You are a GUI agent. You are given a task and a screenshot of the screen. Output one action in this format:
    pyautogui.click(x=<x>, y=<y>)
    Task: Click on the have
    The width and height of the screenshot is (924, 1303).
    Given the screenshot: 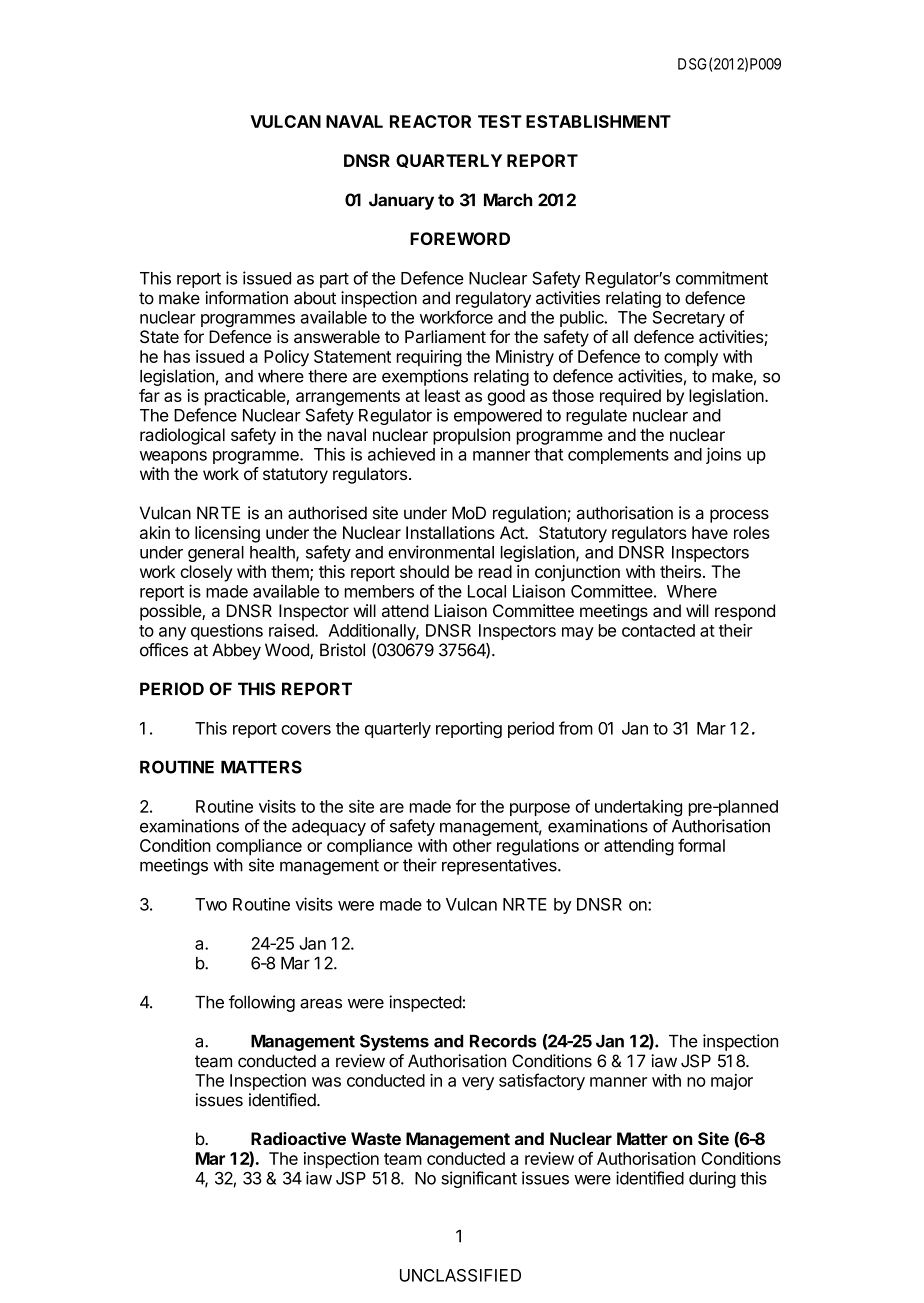 What is the action you would take?
    pyautogui.click(x=710, y=532)
